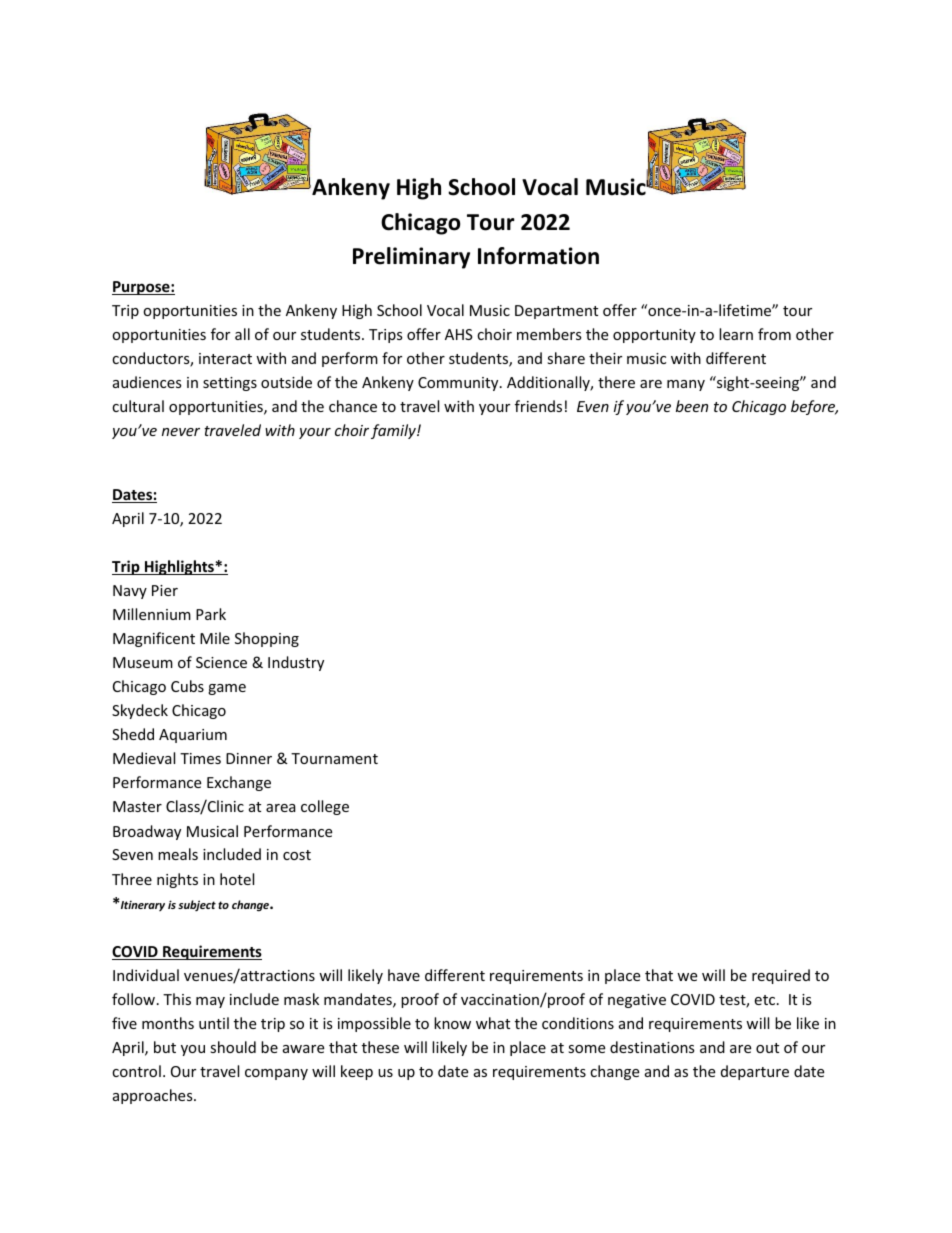  I want to click on should, so click(233, 1047).
